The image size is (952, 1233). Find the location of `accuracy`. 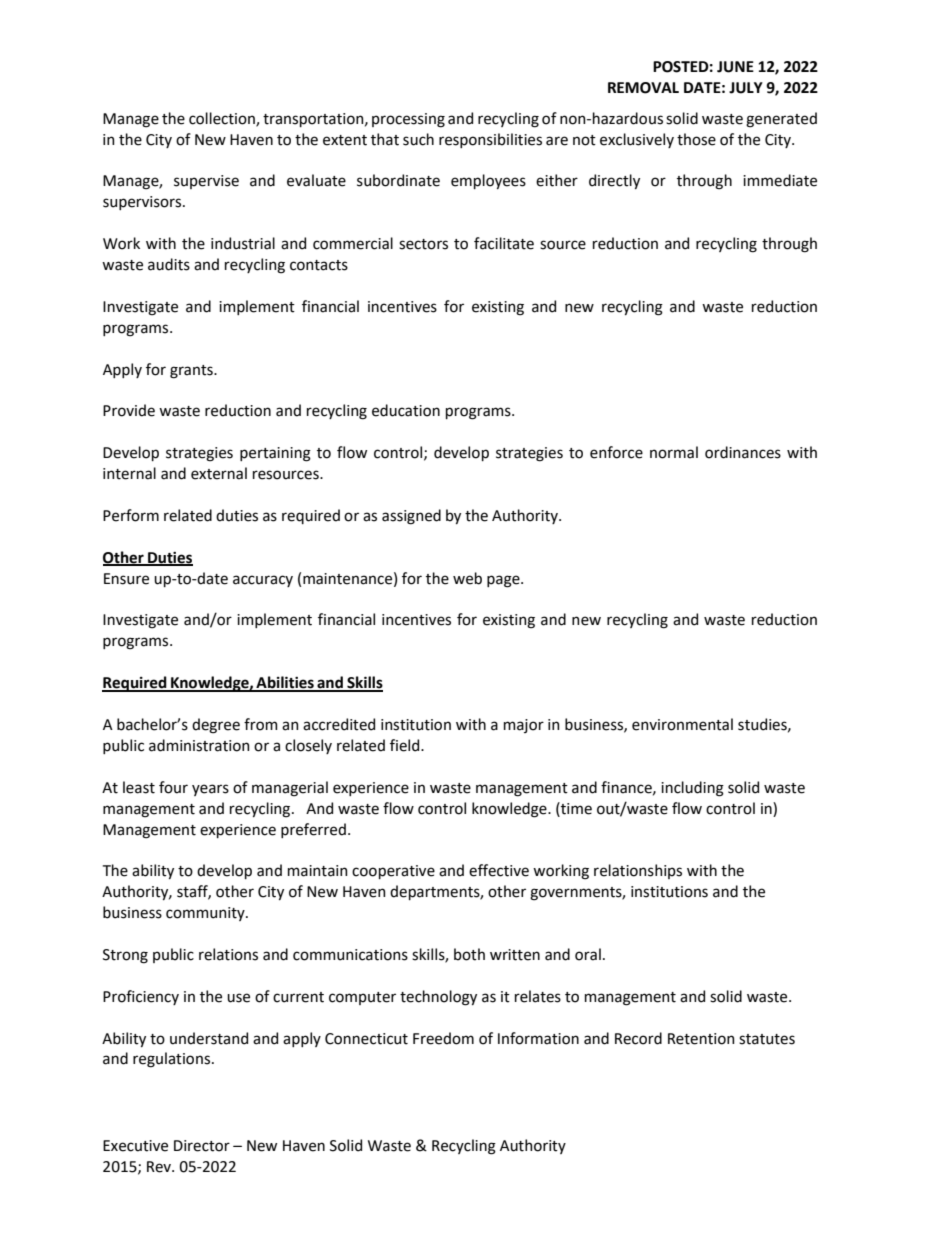

accuracy is located at coordinates (263, 581).
